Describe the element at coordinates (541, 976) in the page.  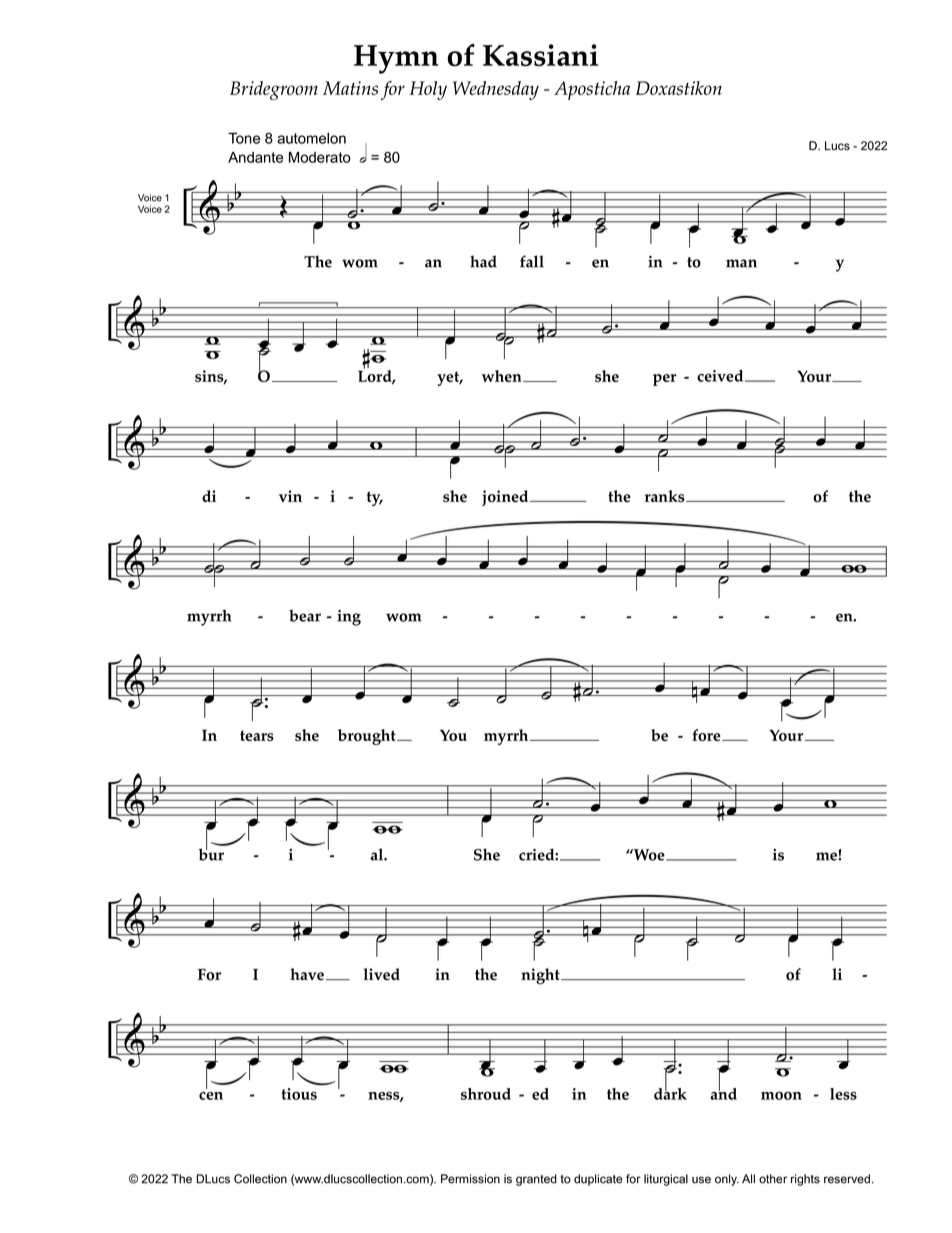
I see `night` at that location.
